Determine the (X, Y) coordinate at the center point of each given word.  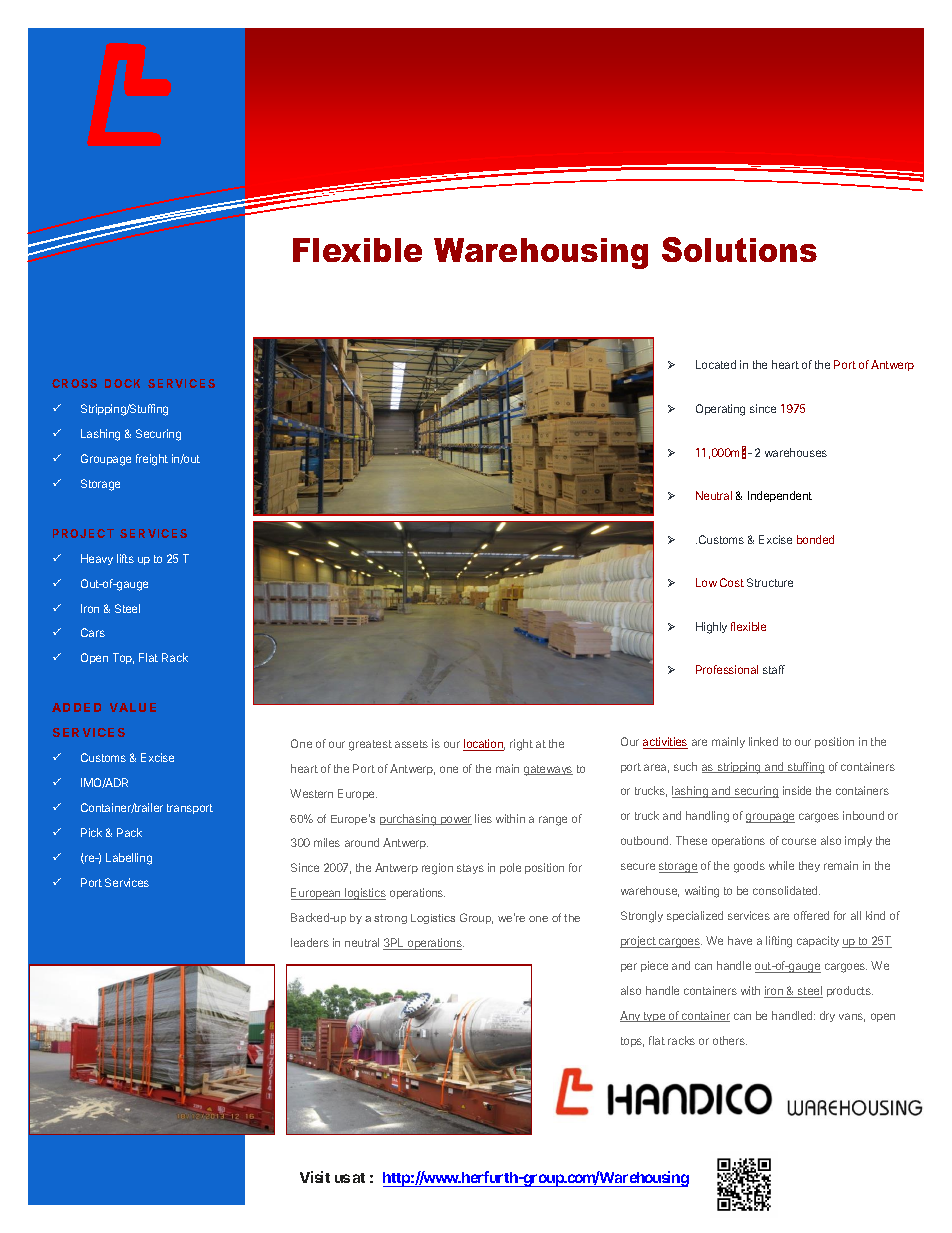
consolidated (786, 890)
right (521, 745)
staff (774, 669)
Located (716, 364)
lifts (125, 558)
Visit (315, 1177)
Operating (720, 410)
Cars (93, 632)
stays (470, 869)
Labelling (129, 859)
